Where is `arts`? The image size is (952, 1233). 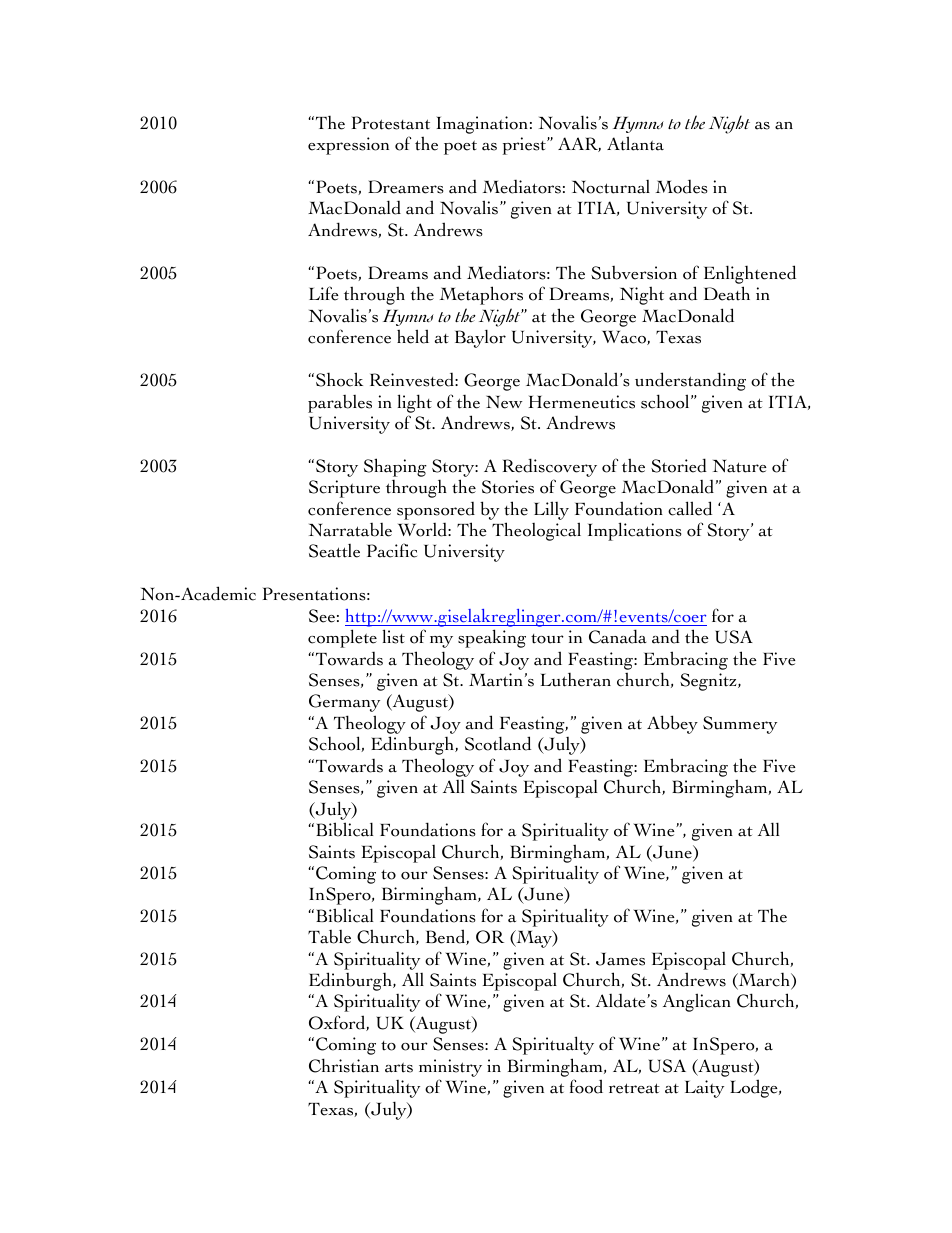
arts is located at coordinates (399, 1067).
